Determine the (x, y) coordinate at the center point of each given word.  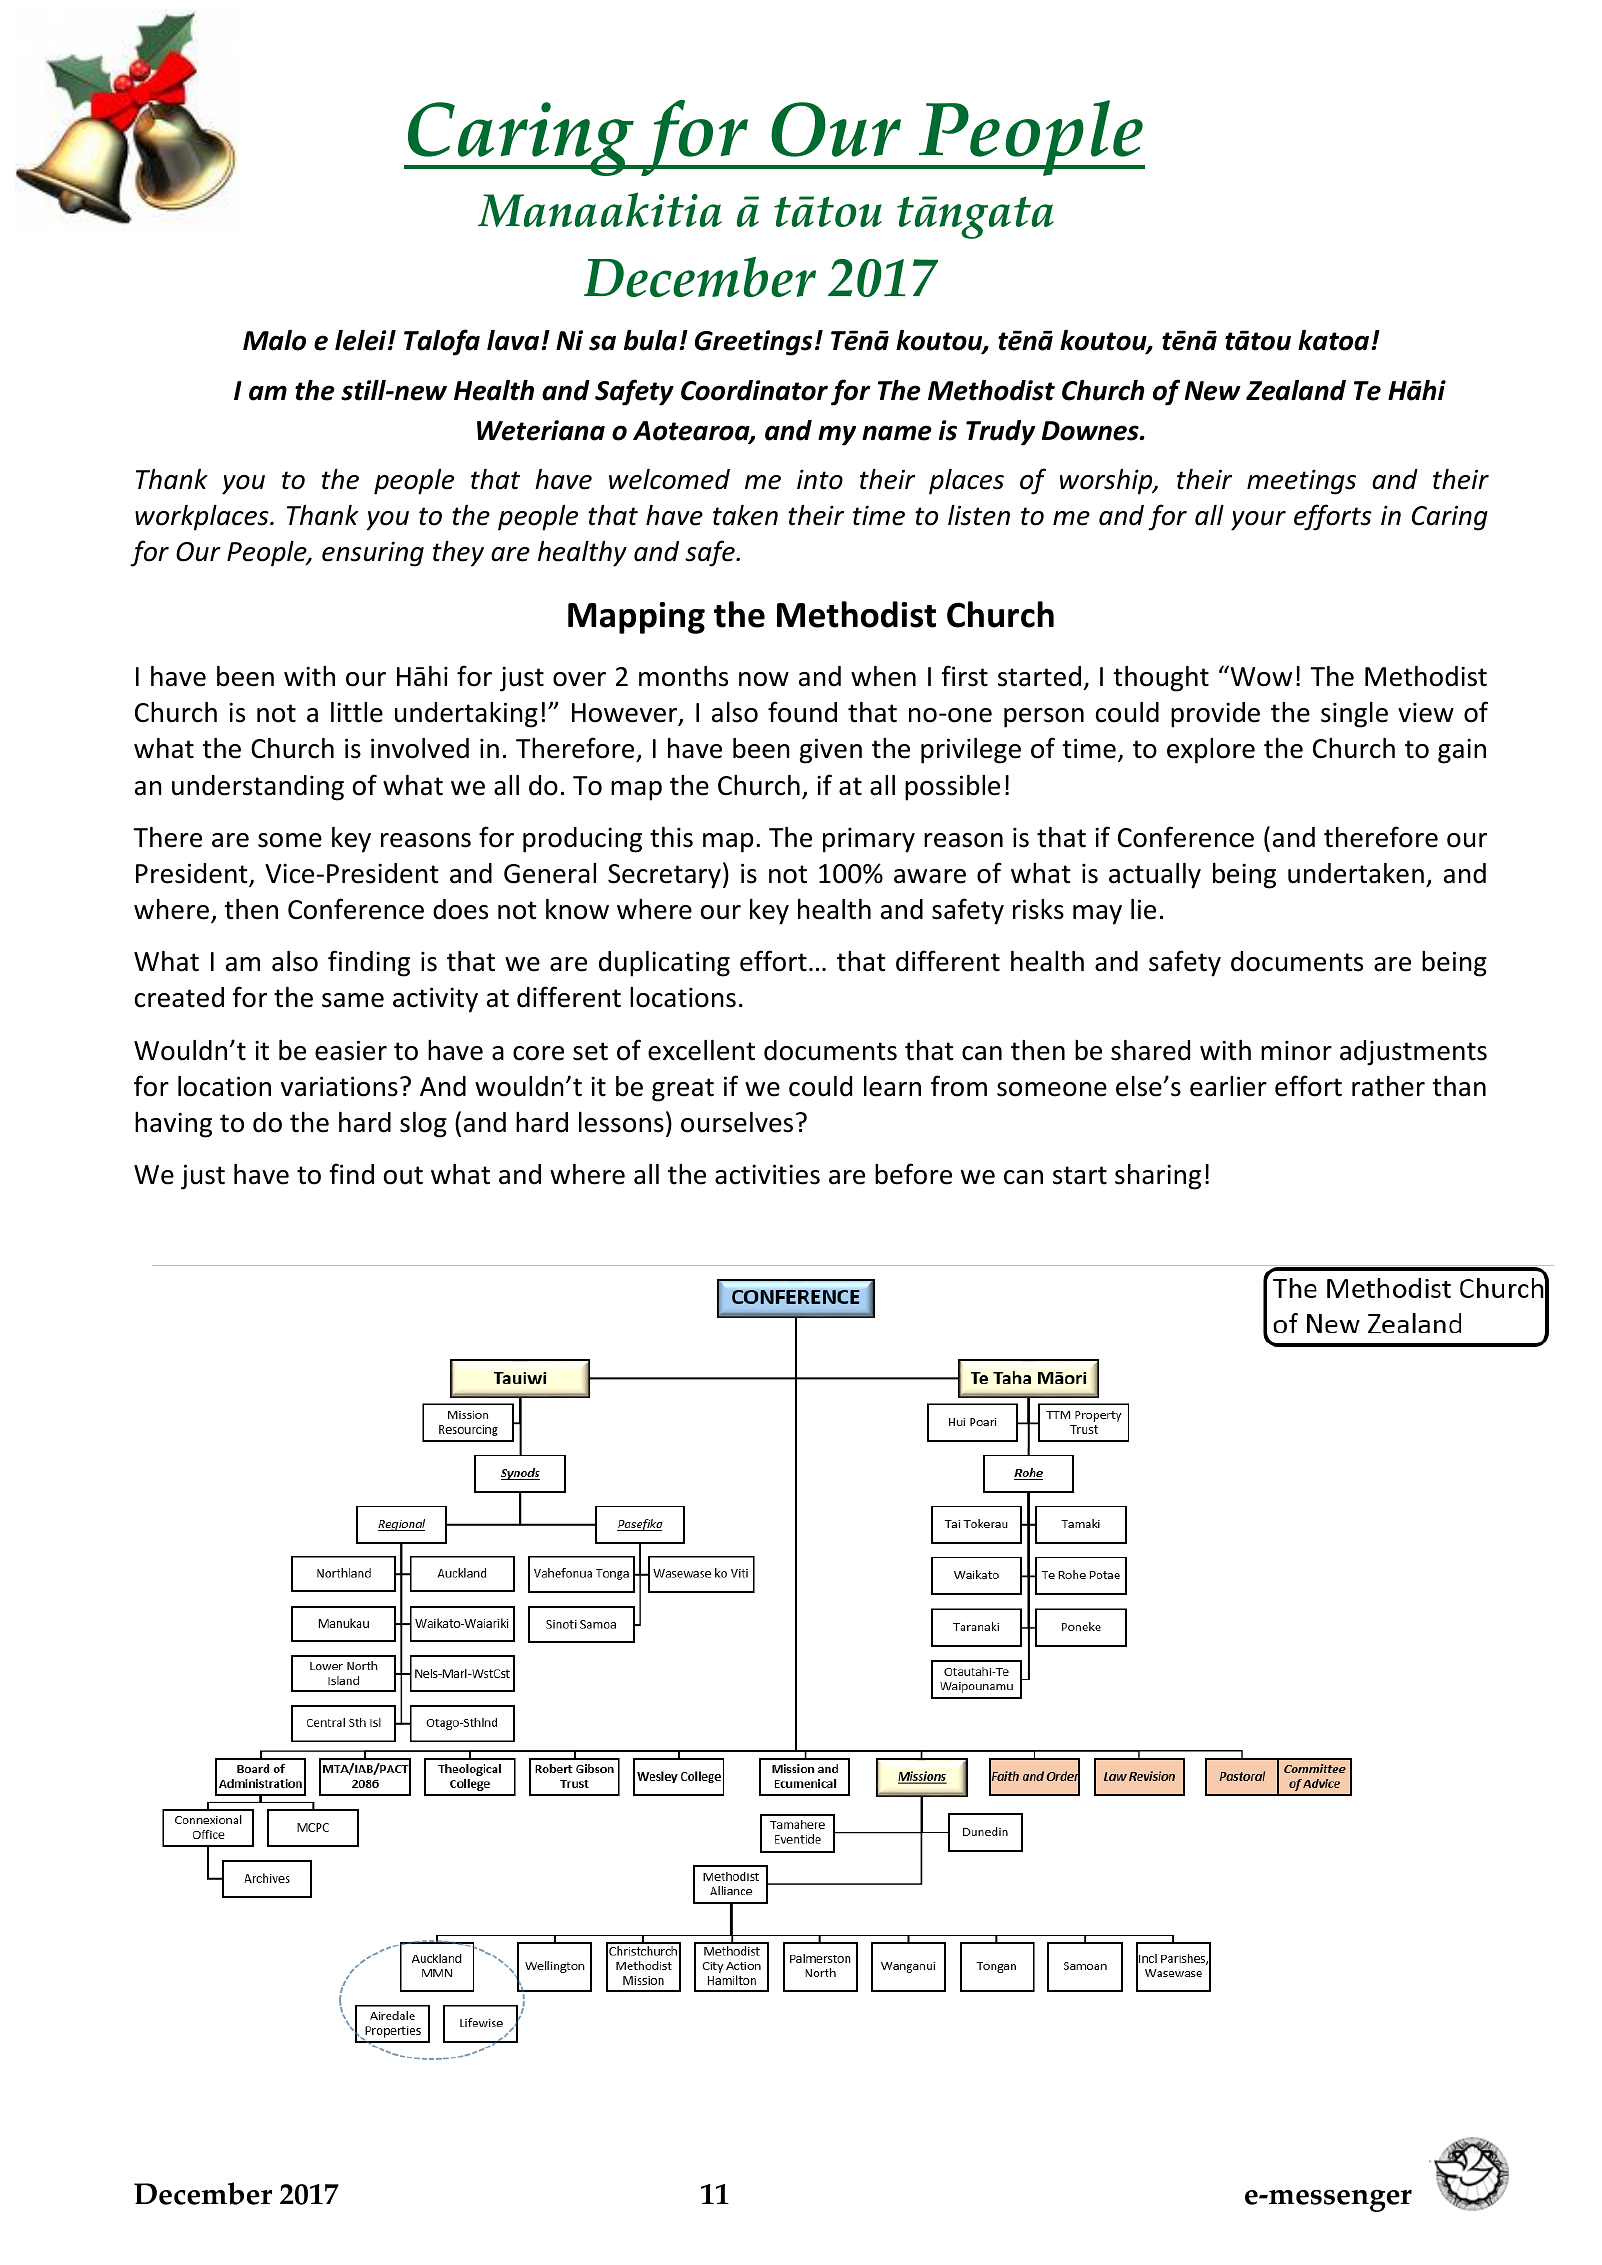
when (883, 676)
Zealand (1296, 390)
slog (423, 1125)
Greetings (754, 343)
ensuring (373, 554)
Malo (274, 340)
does (460, 909)
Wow (1260, 676)
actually (1155, 876)
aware (930, 876)
